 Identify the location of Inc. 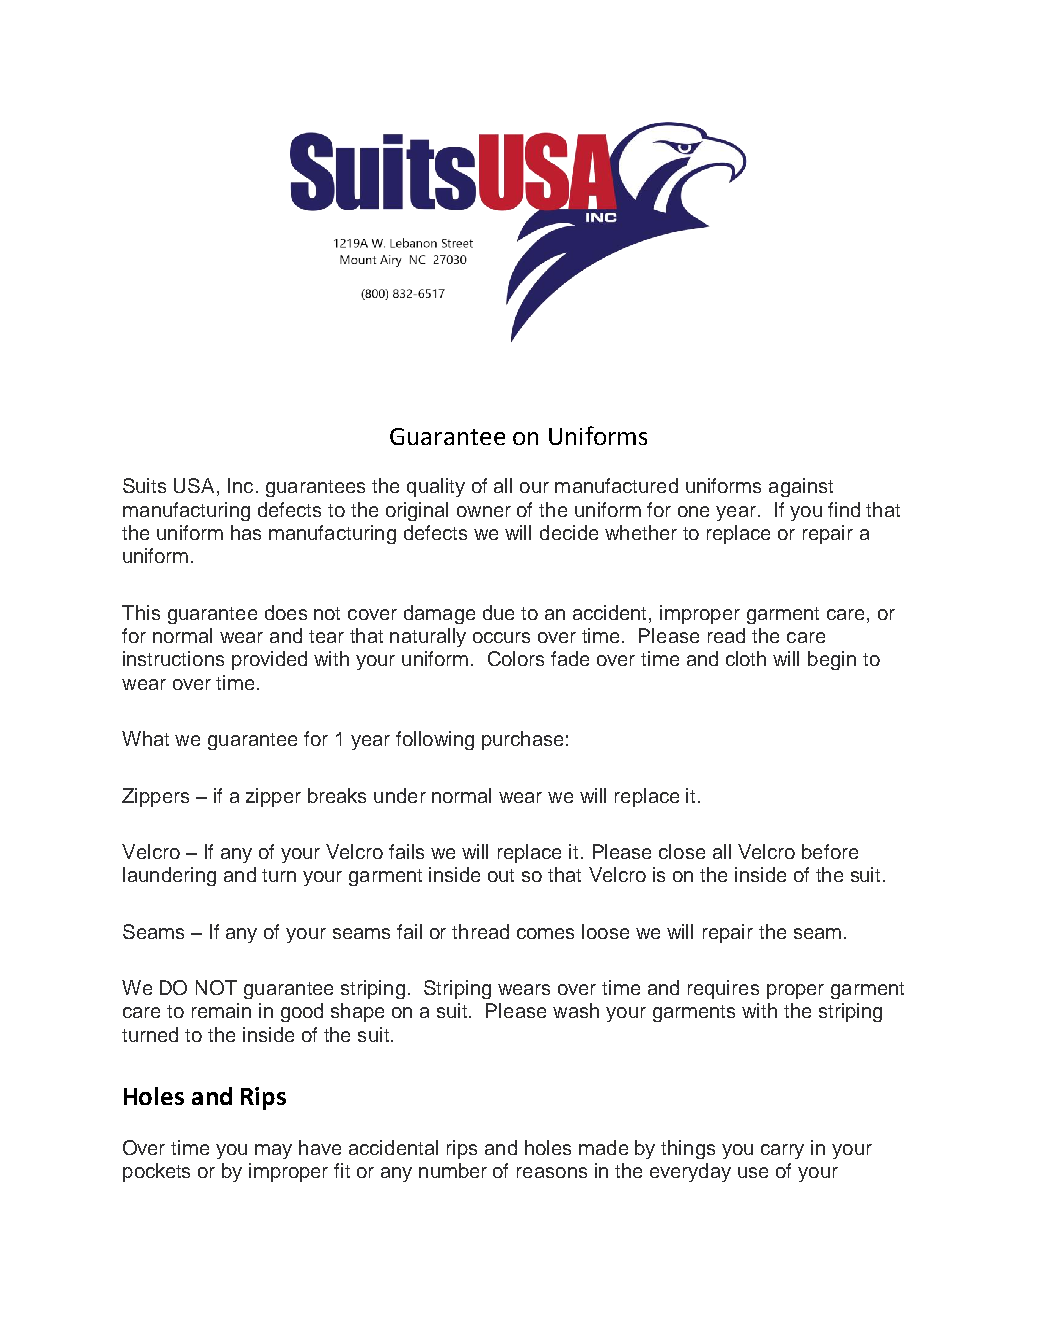
(240, 485).
